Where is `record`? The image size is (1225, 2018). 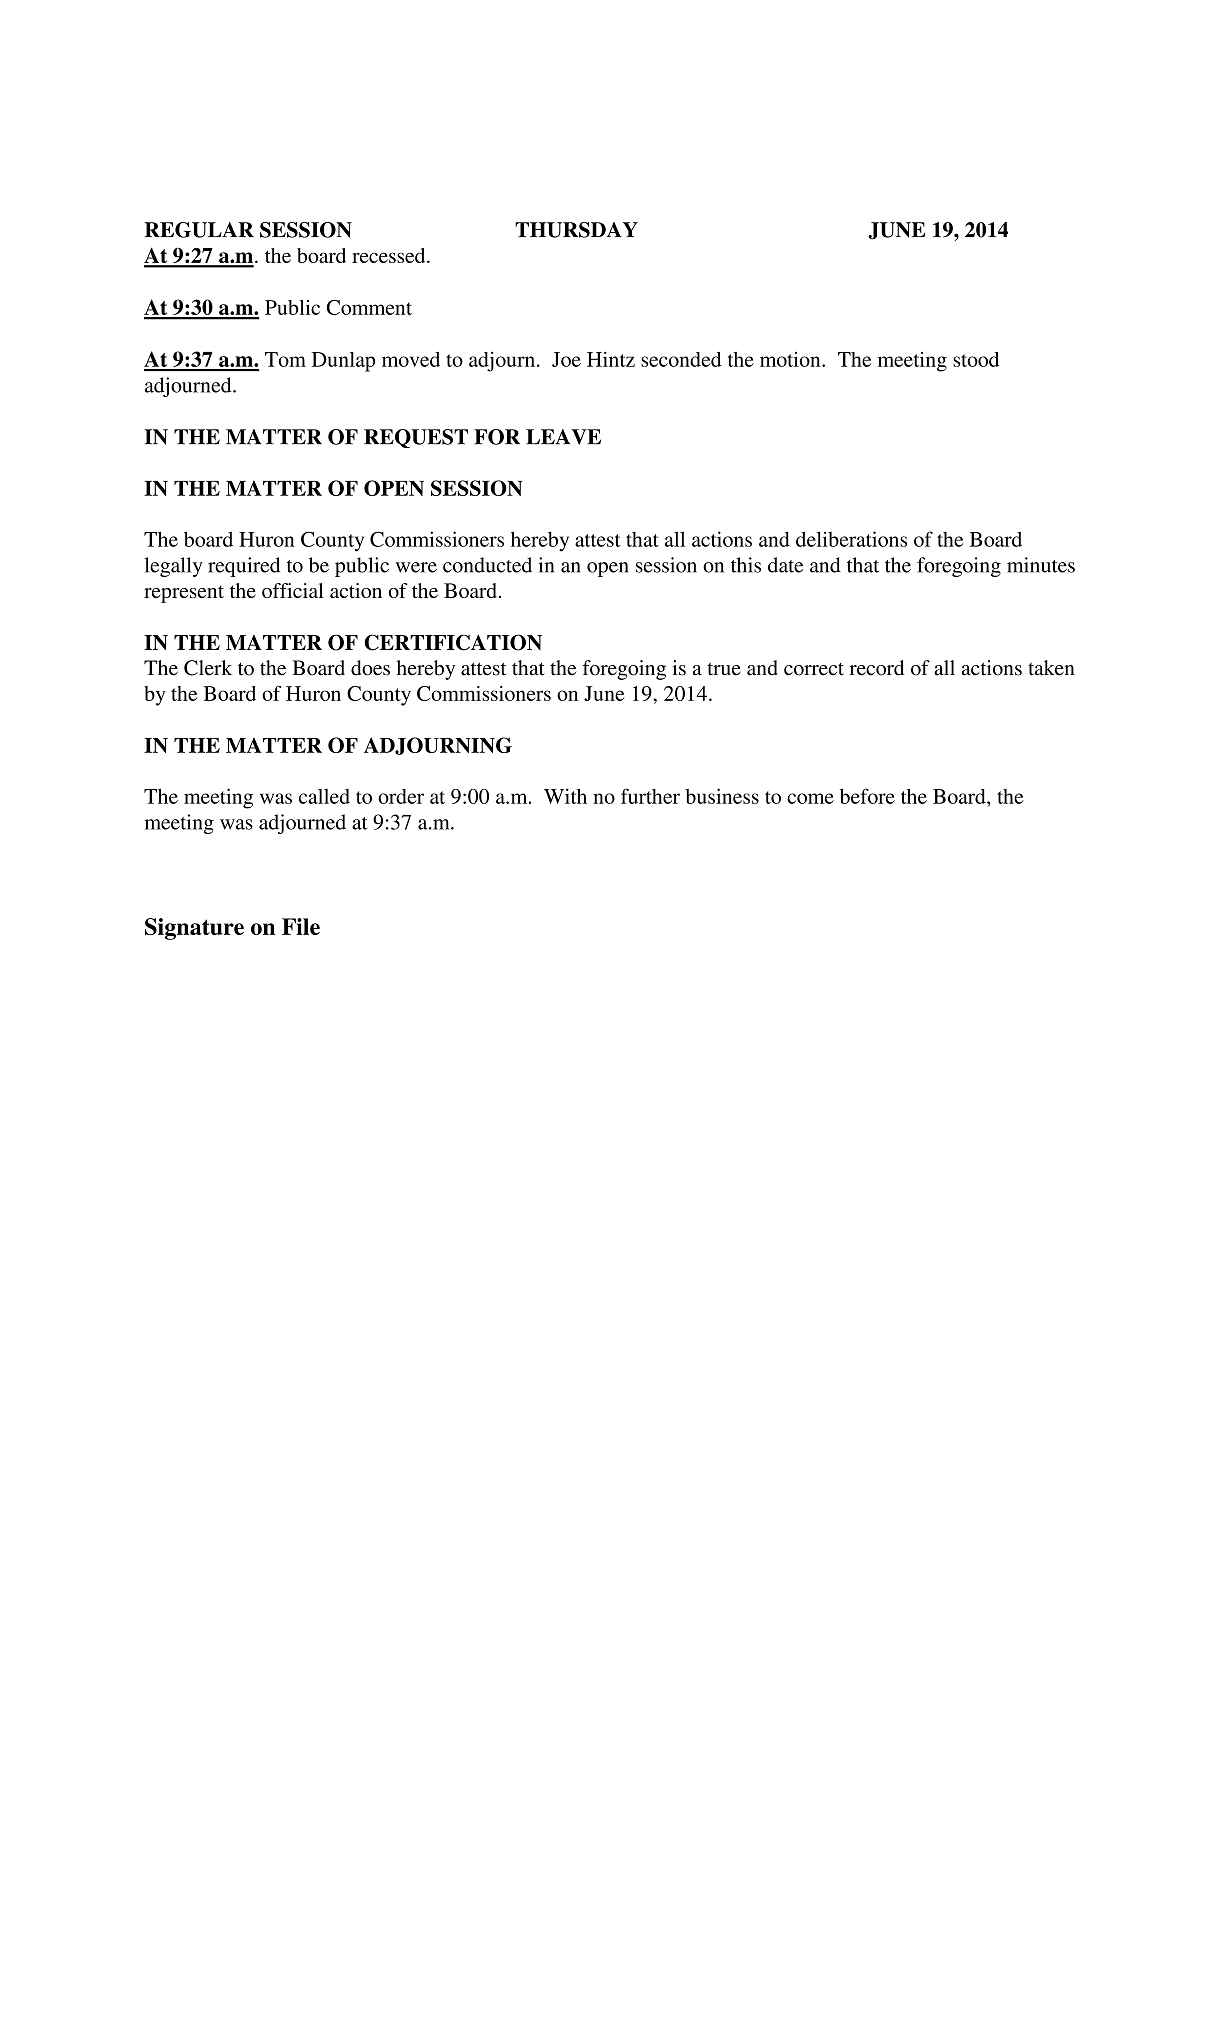 record is located at coordinates (876, 668).
